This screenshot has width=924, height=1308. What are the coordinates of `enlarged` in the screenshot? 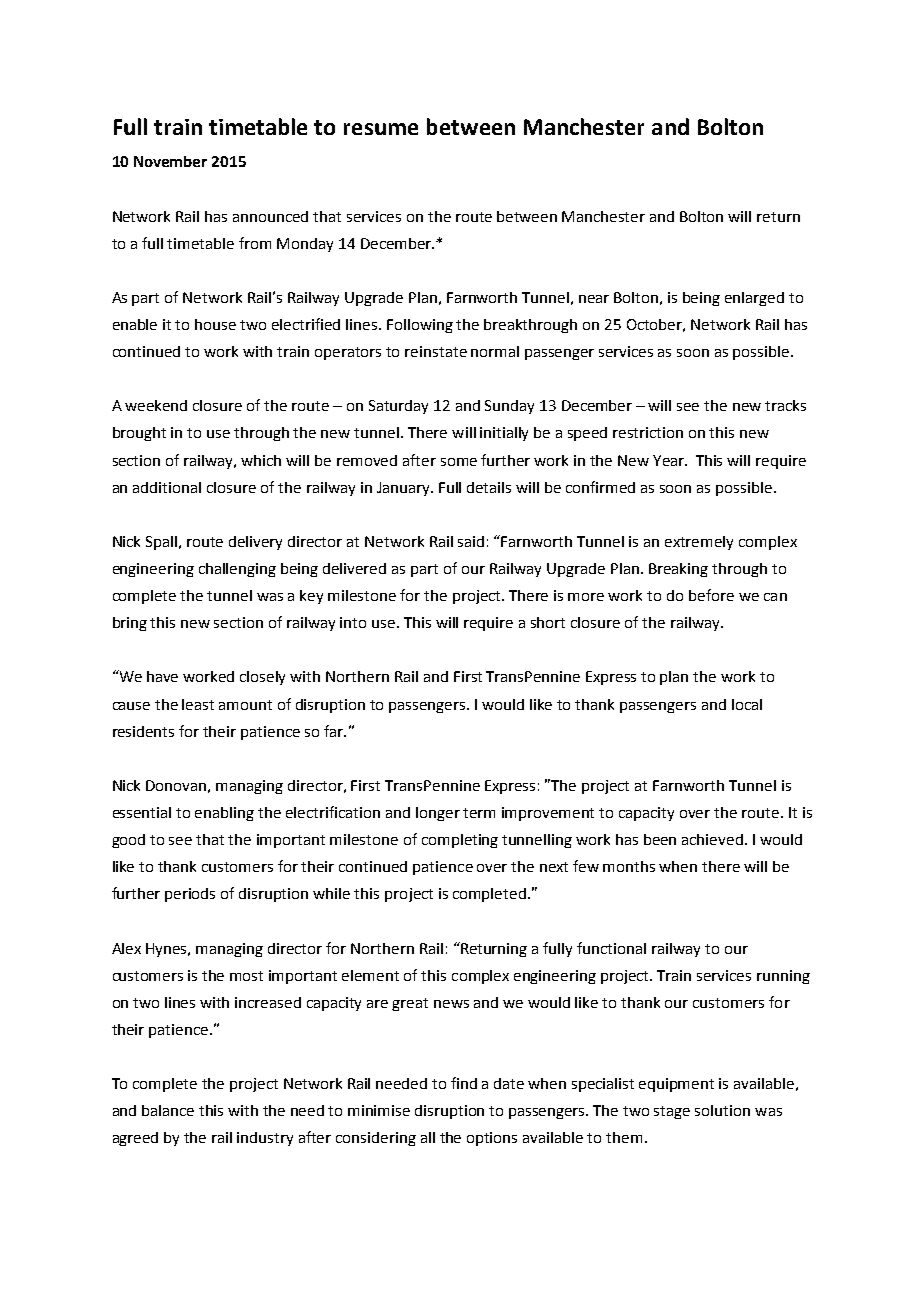 It's located at (754, 299).
